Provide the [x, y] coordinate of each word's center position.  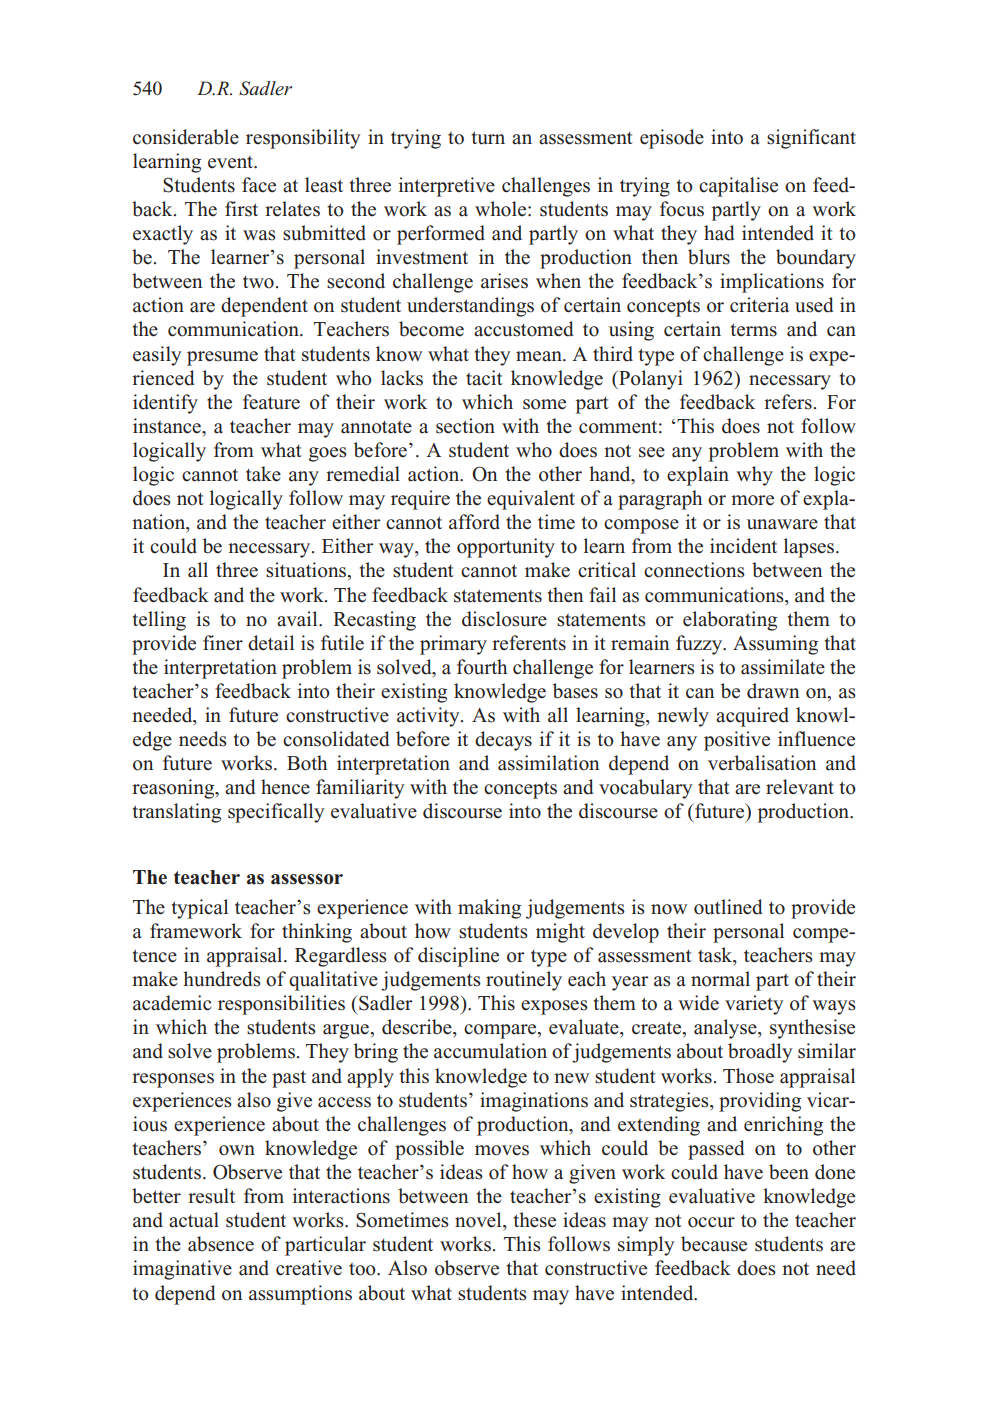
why [754, 476]
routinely [524, 981]
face [259, 185]
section [465, 426]
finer [223, 643]
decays [503, 741]
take [263, 474]
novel [479, 1220]
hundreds [222, 979]
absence [221, 1244]
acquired [752, 717]
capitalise [738, 187]
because [714, 1244]
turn [488, 138]
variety [754, 1005]
